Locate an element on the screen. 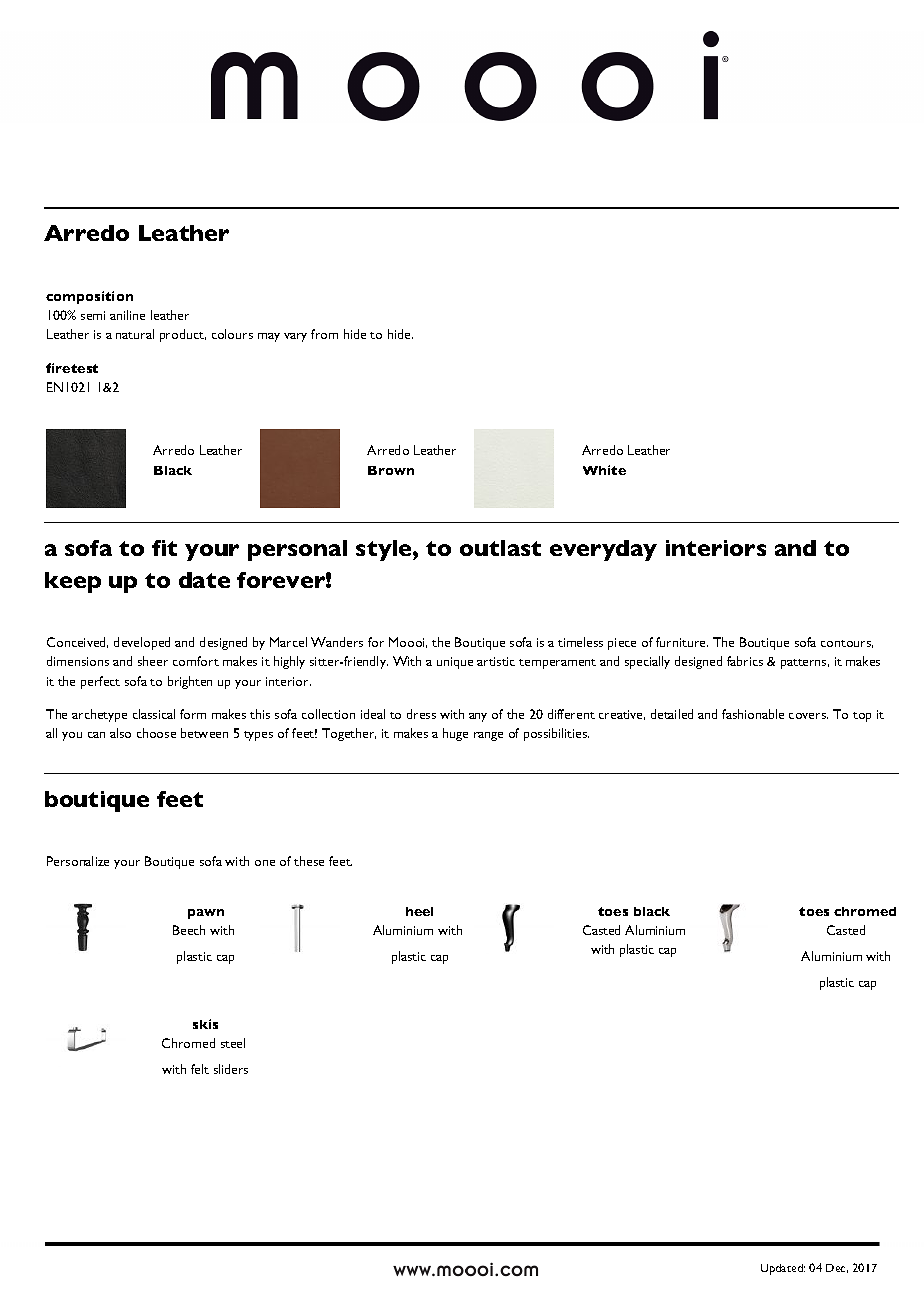 This screenshot has width=924, height=1308. fabrics is located at coordinates (745, 661).
